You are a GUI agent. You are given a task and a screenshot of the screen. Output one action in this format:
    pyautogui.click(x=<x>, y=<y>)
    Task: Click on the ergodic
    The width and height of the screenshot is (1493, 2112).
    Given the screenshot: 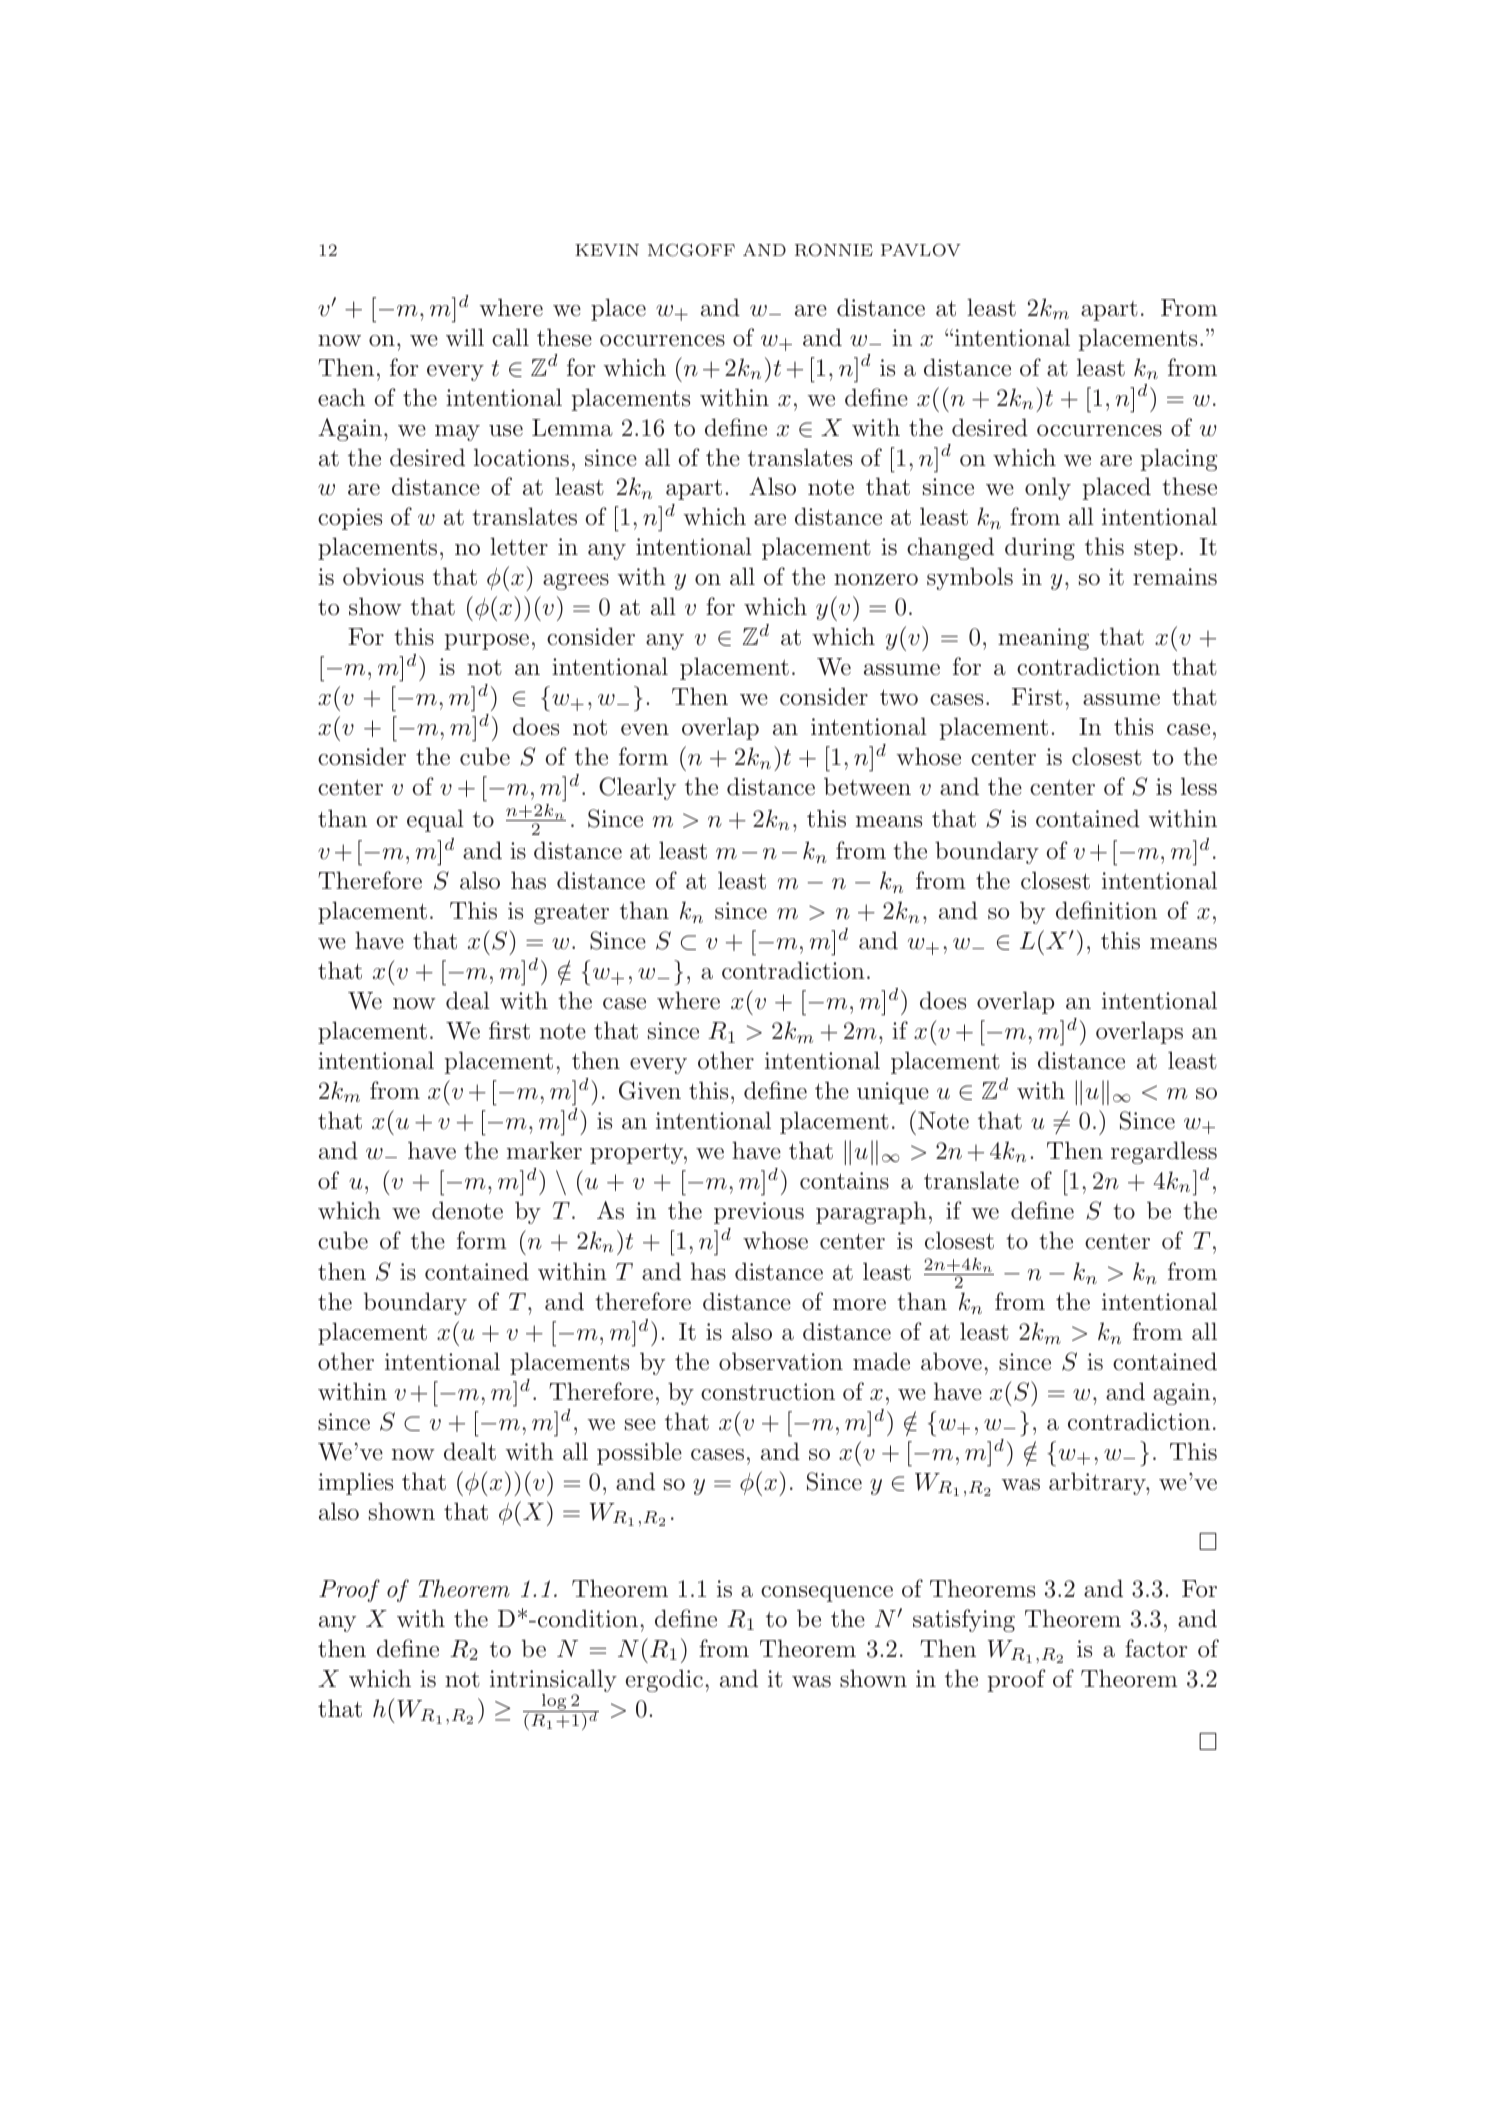 What is the action you would take?
    pyautogui.click(x=664, y=1680)
